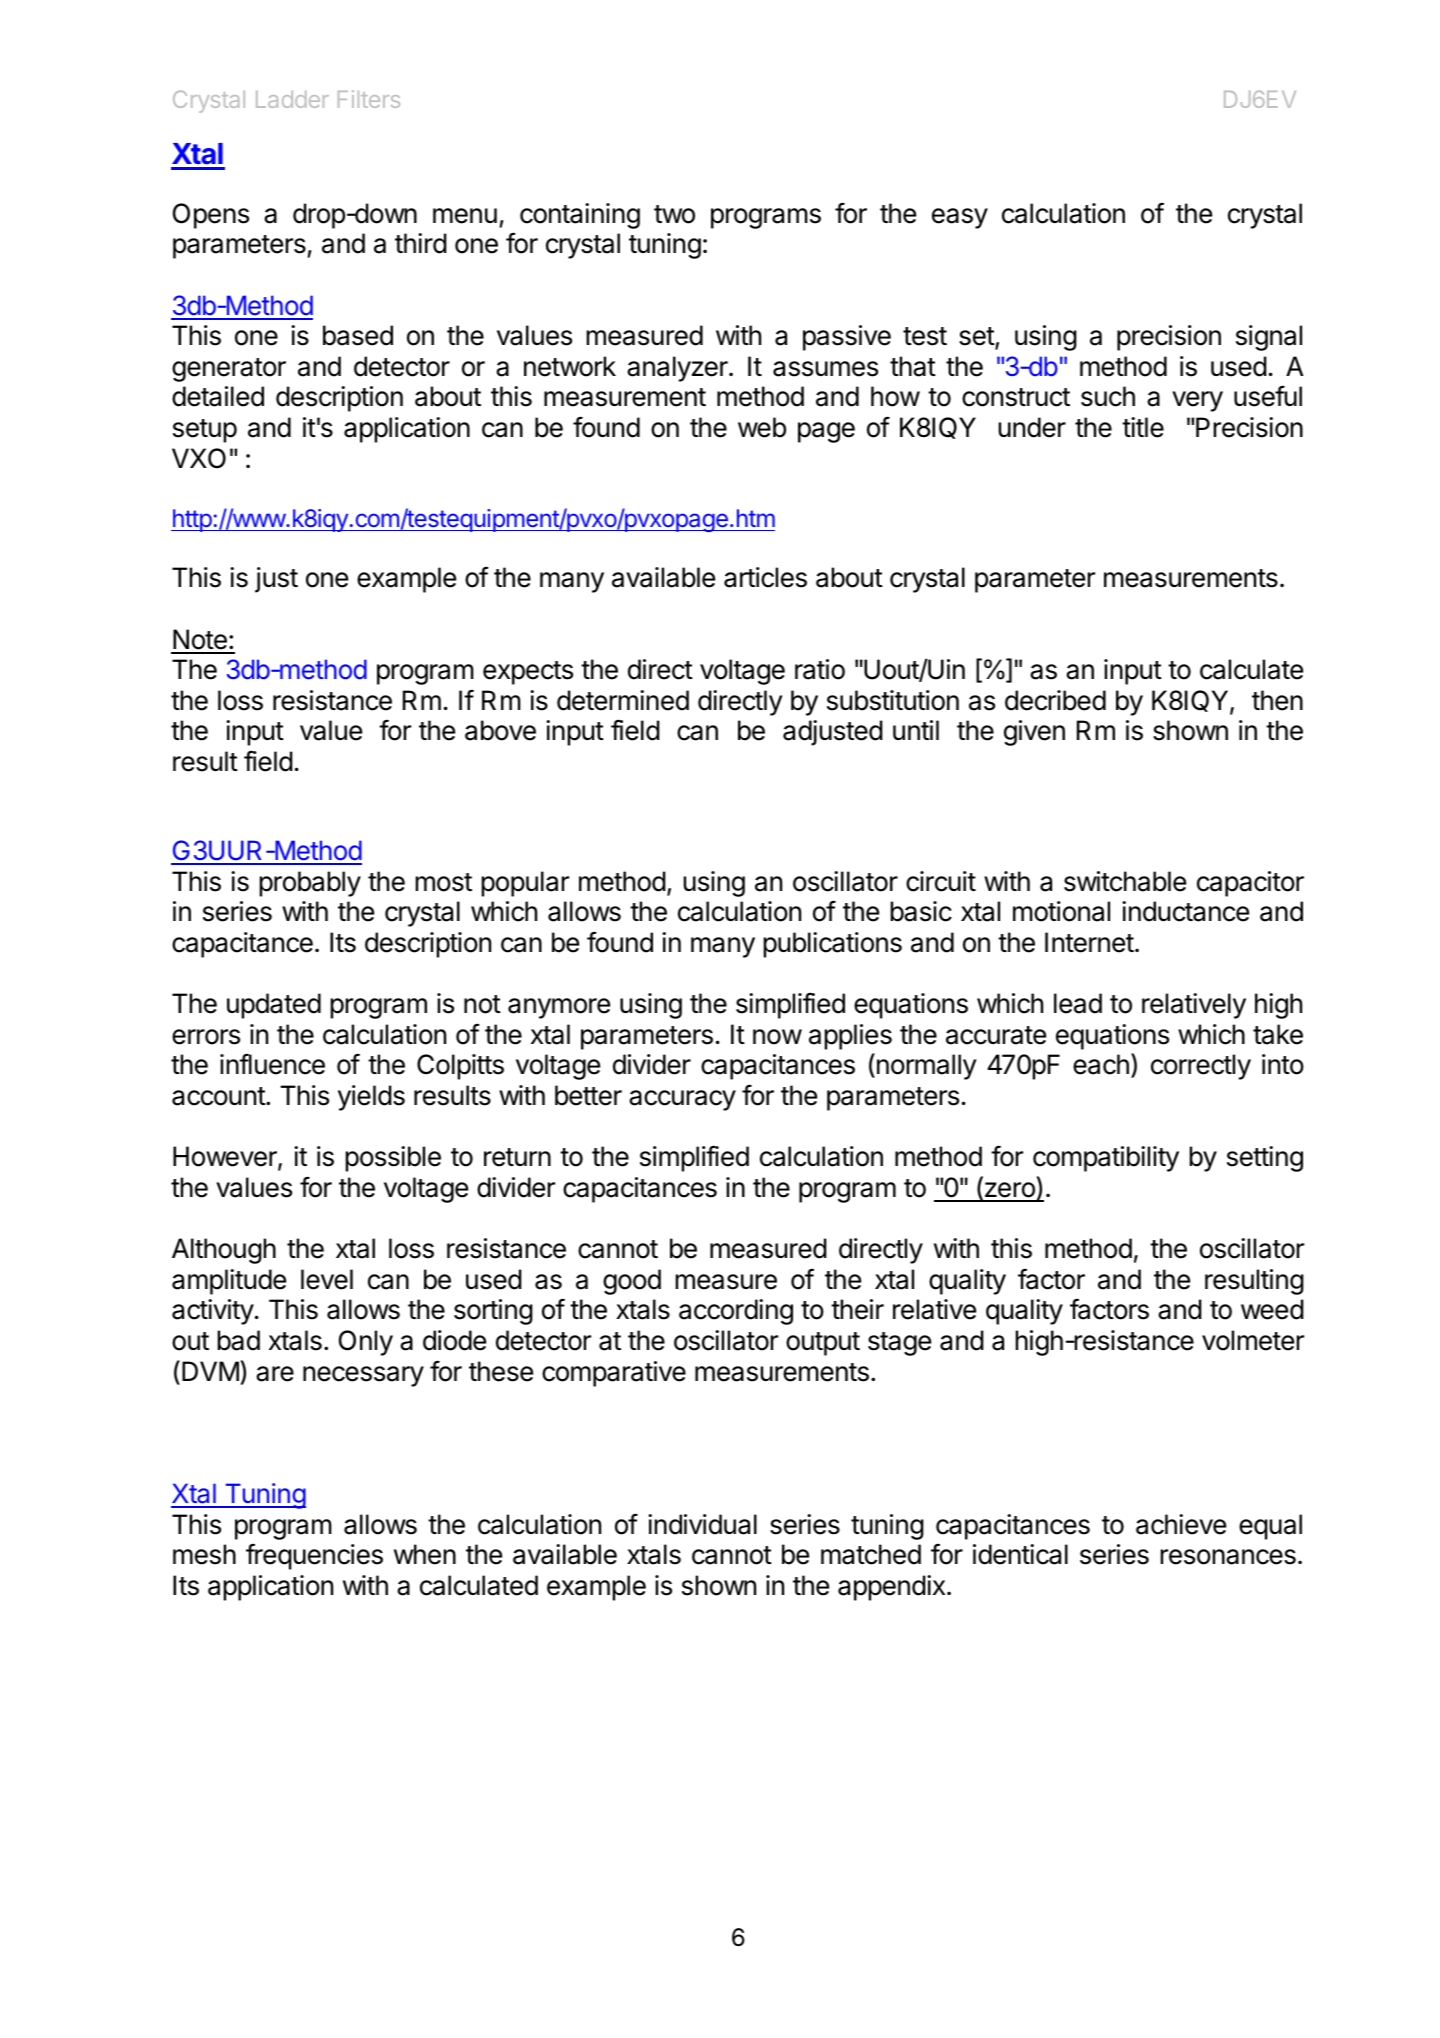 The height and width of the page is (2038, 1440). What do you see at coordinates (371, 1098) in the page?
I see `yields` at bounding box center [371, 1098].
